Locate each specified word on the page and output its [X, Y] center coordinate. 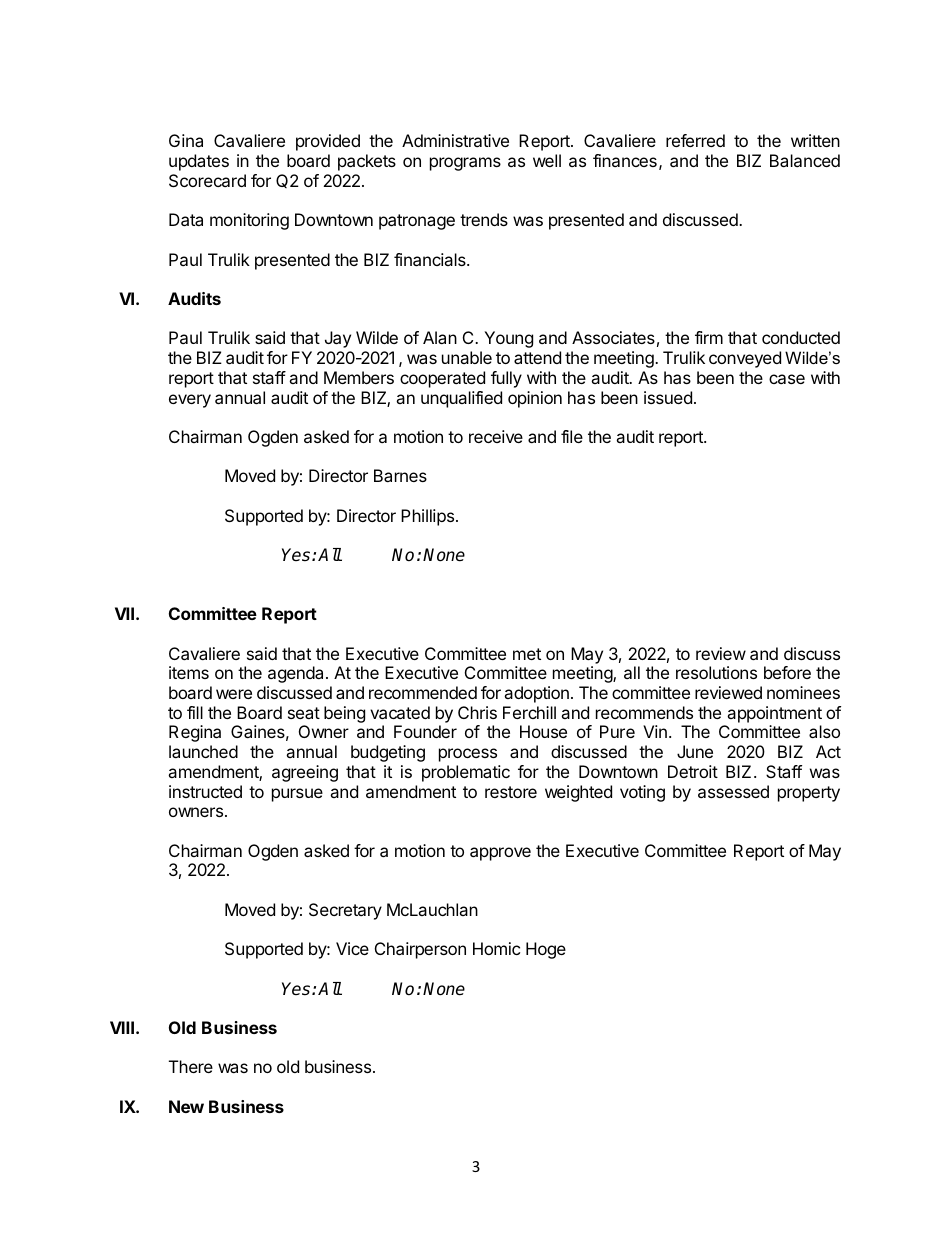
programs [465, 164]
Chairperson [420, 950]
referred [695, 140]
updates [199, 162]
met [527, 654]
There [191, 1066]
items [189, 672]
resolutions [716, 672]
